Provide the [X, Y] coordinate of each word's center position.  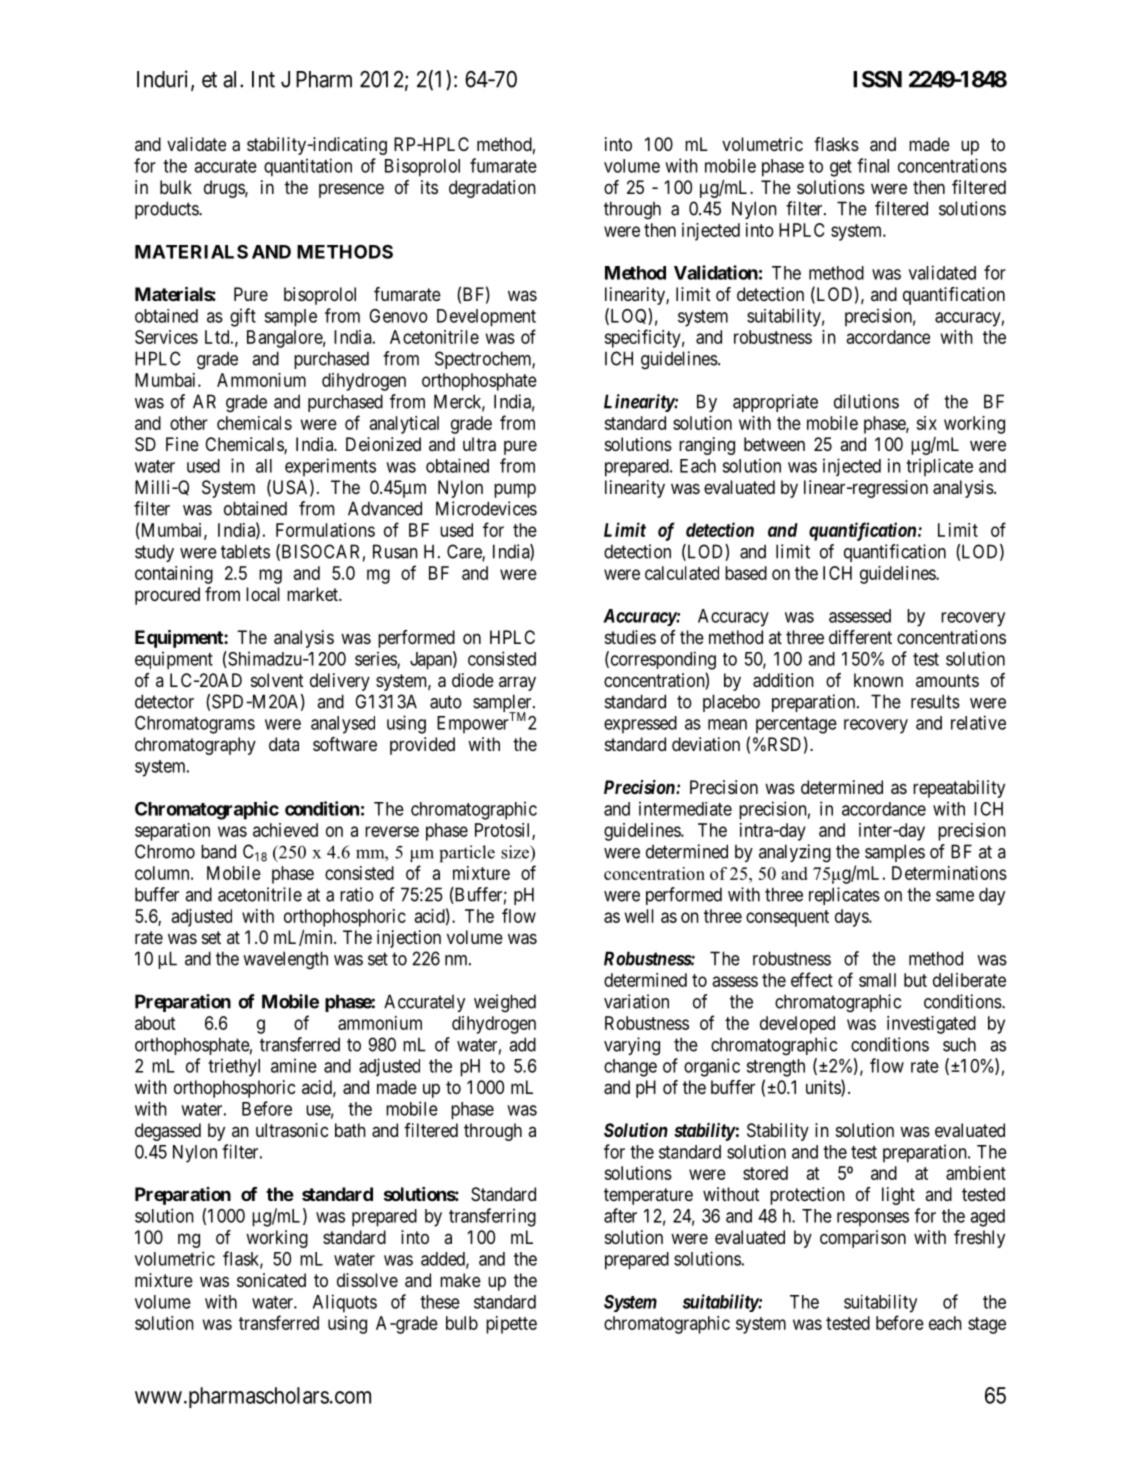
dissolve [367, 1280]
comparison [863, 1239]
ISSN [877, 79]
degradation [492, 189]
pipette [511, 1325]
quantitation [308, 167]
